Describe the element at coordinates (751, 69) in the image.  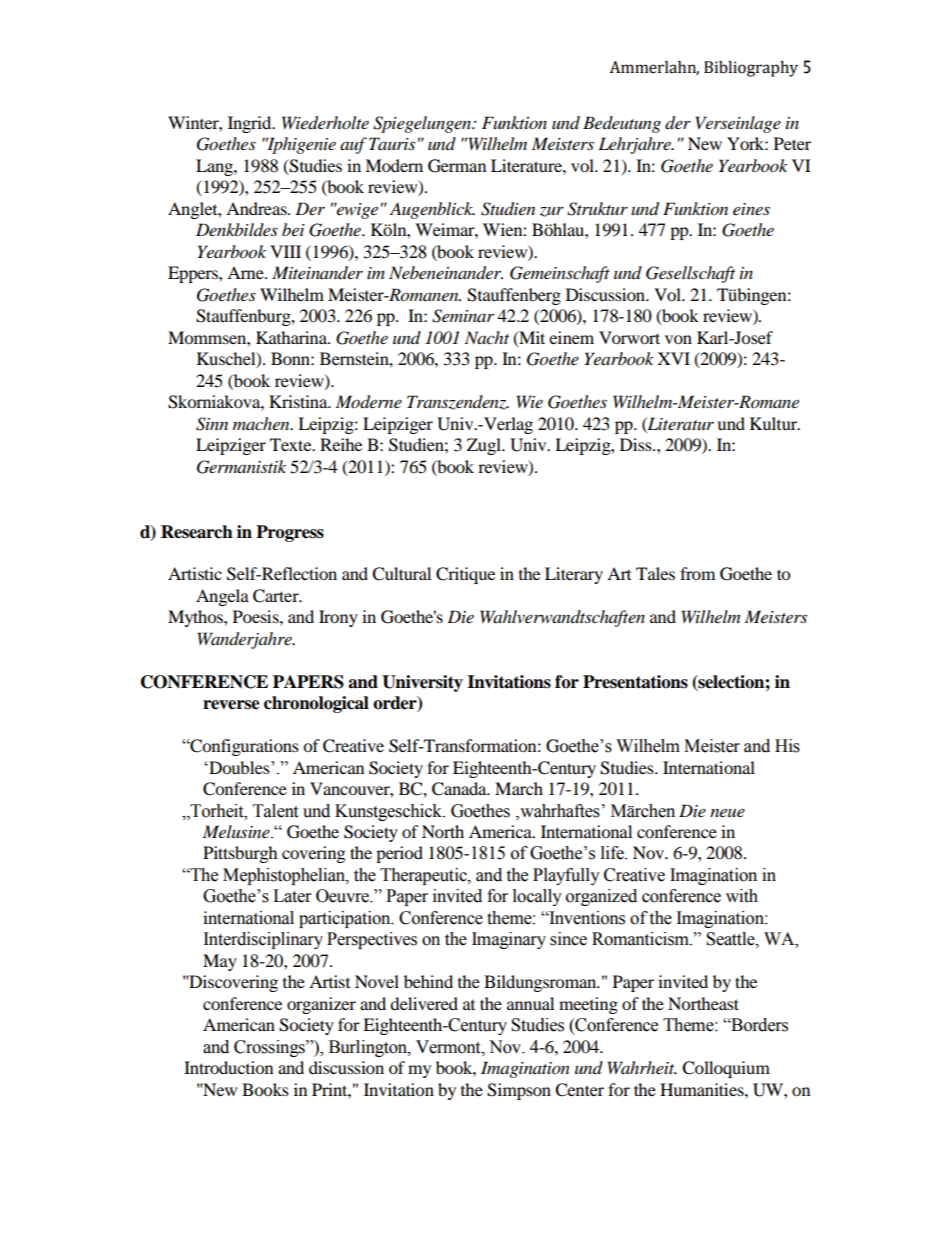
I see `Bibliography` at that location.
